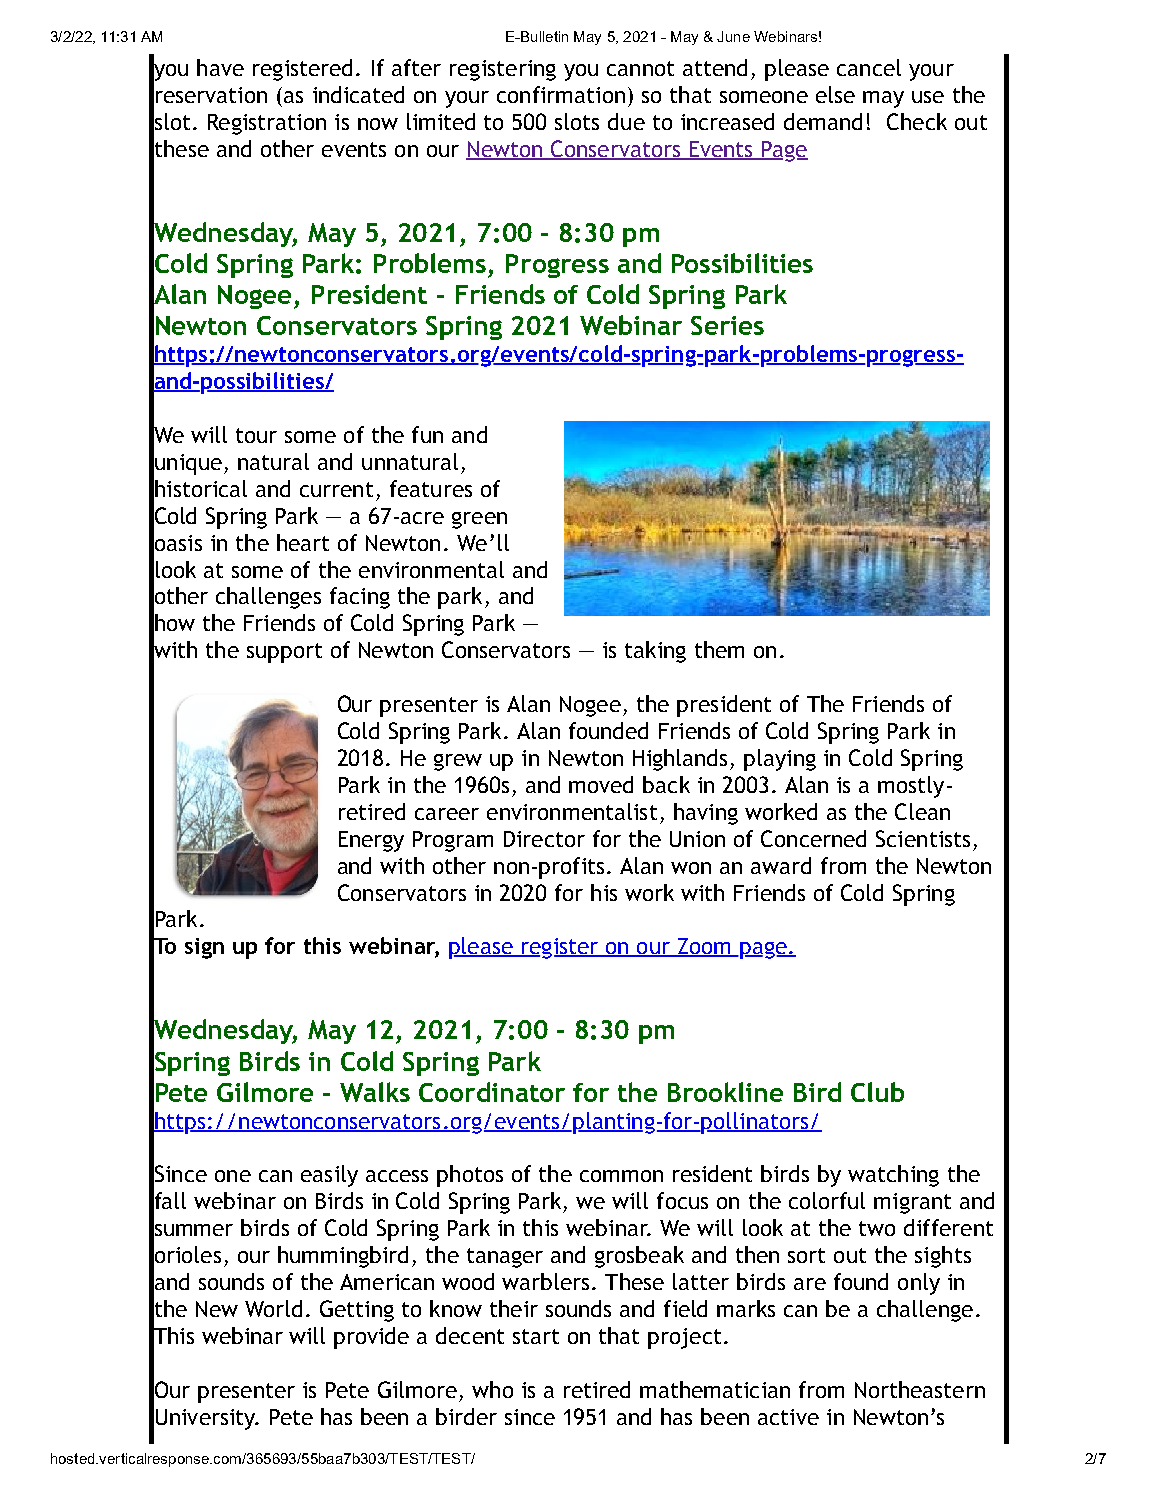  What do you see at coordinates (920, 1389) in the page?
I see `Northeastern` at bounding box center [920, 1389].
